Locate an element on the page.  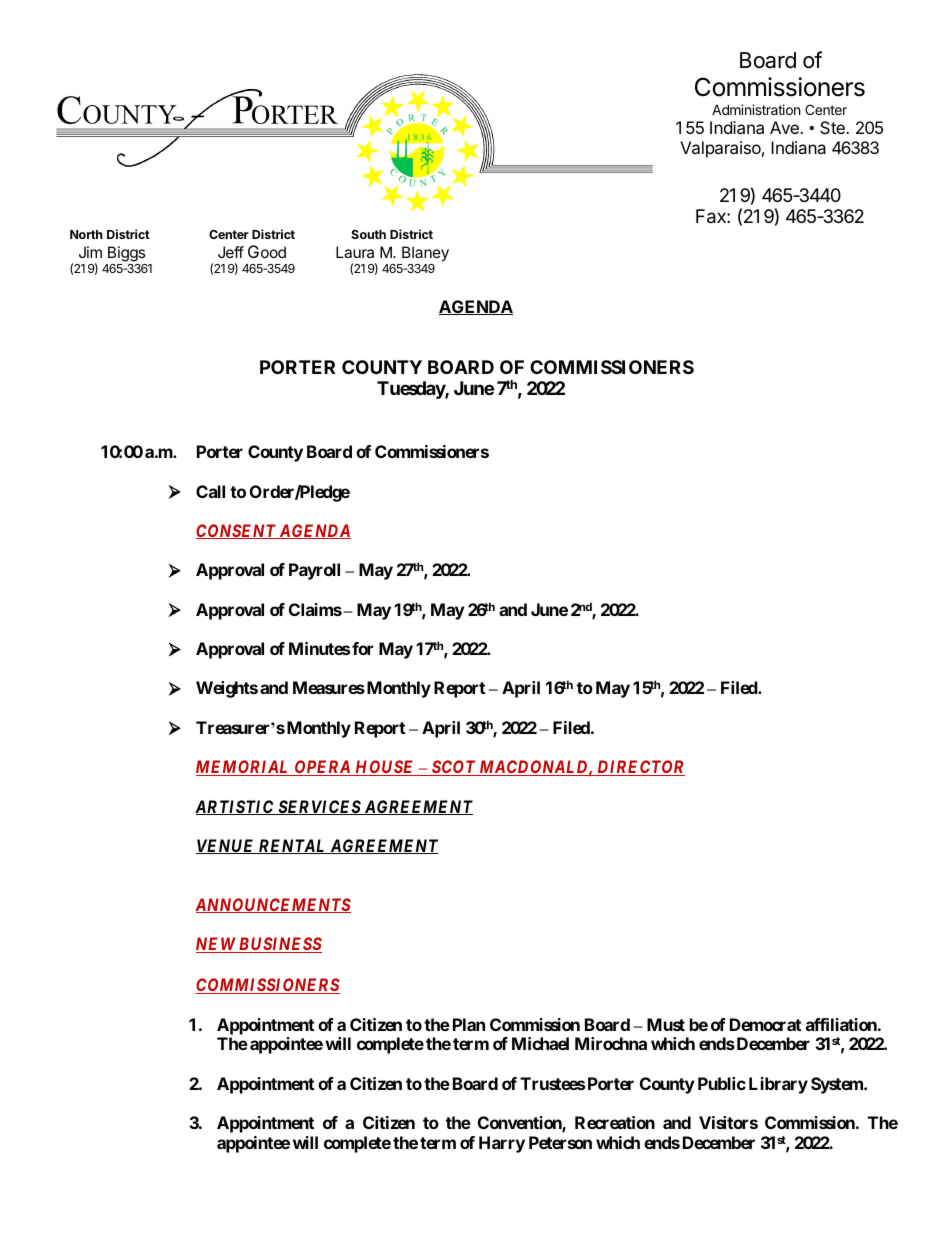
Harry is located at coordinates (502, 1144).
